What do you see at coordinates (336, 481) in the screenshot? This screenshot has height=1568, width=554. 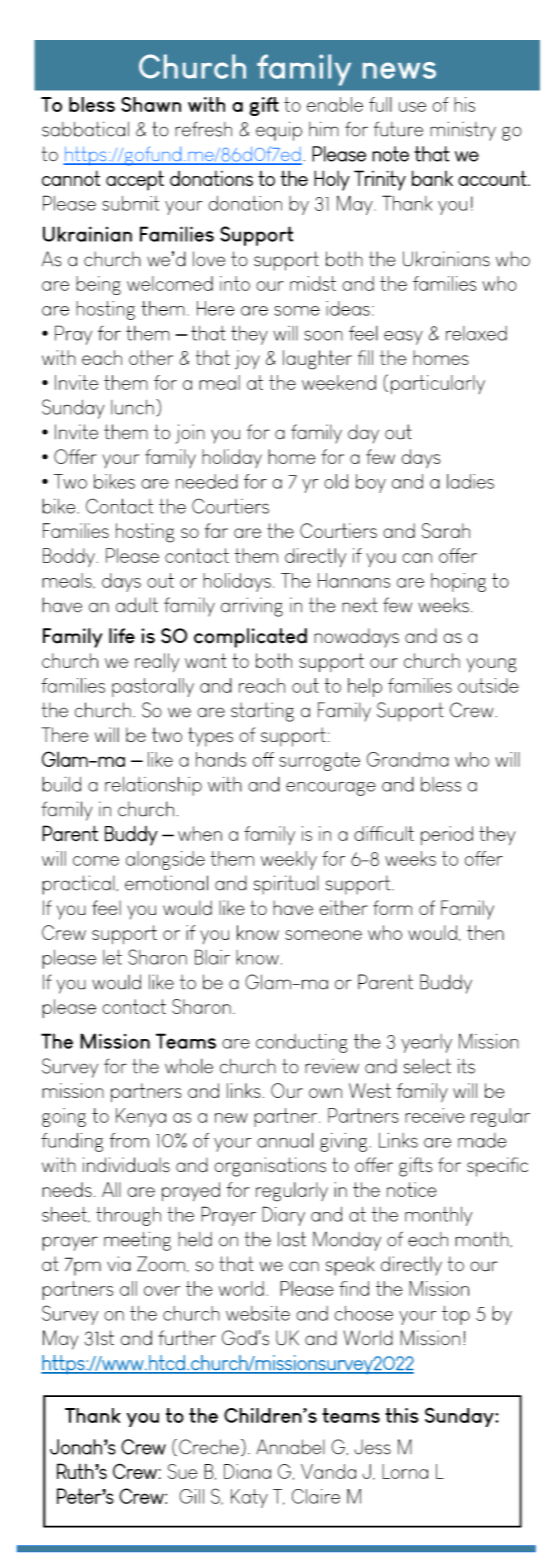 I see `old` at bounding box center [336, 481].
